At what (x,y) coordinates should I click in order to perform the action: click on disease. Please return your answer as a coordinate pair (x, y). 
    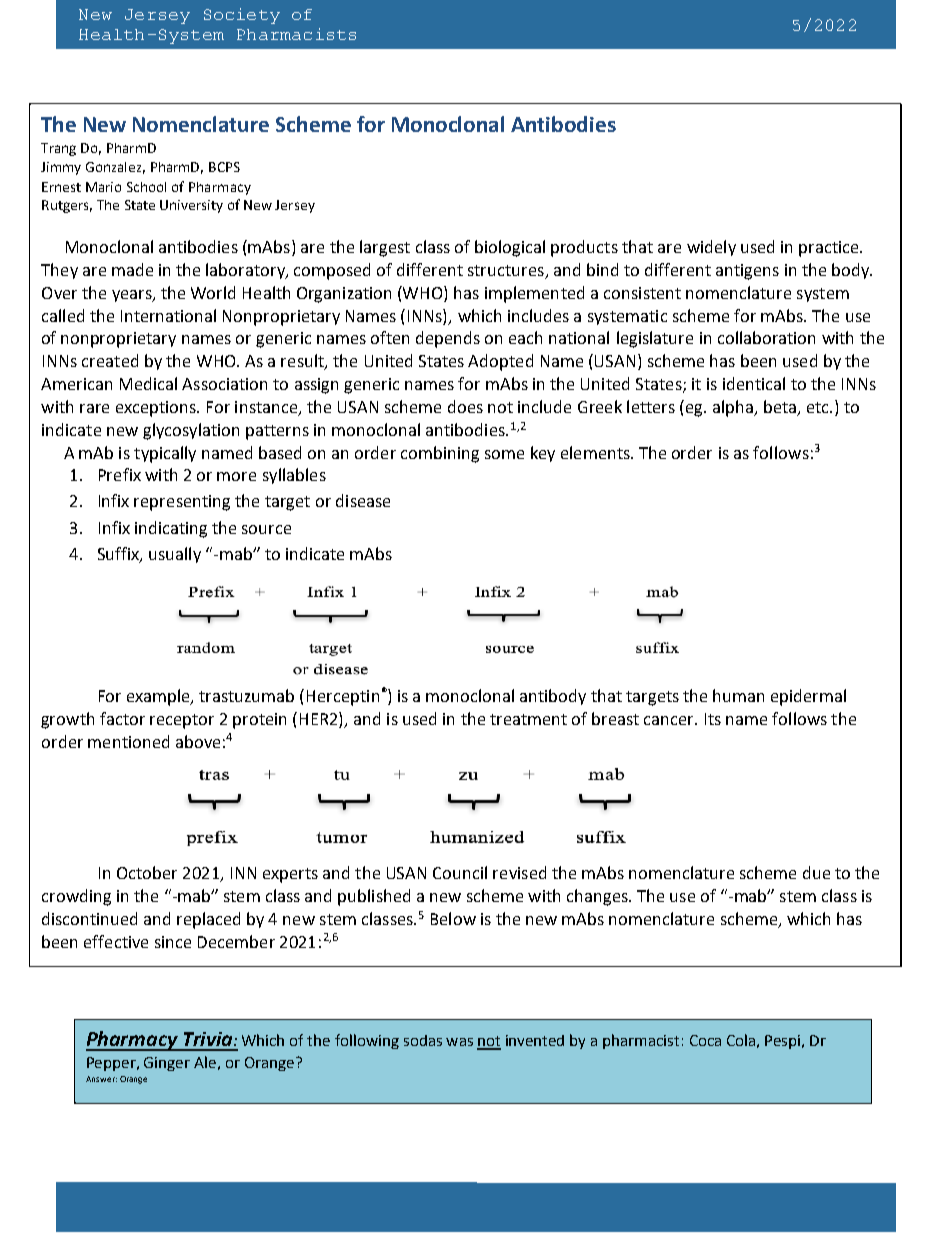
    Looking at the image, I should click on (363, 500).
